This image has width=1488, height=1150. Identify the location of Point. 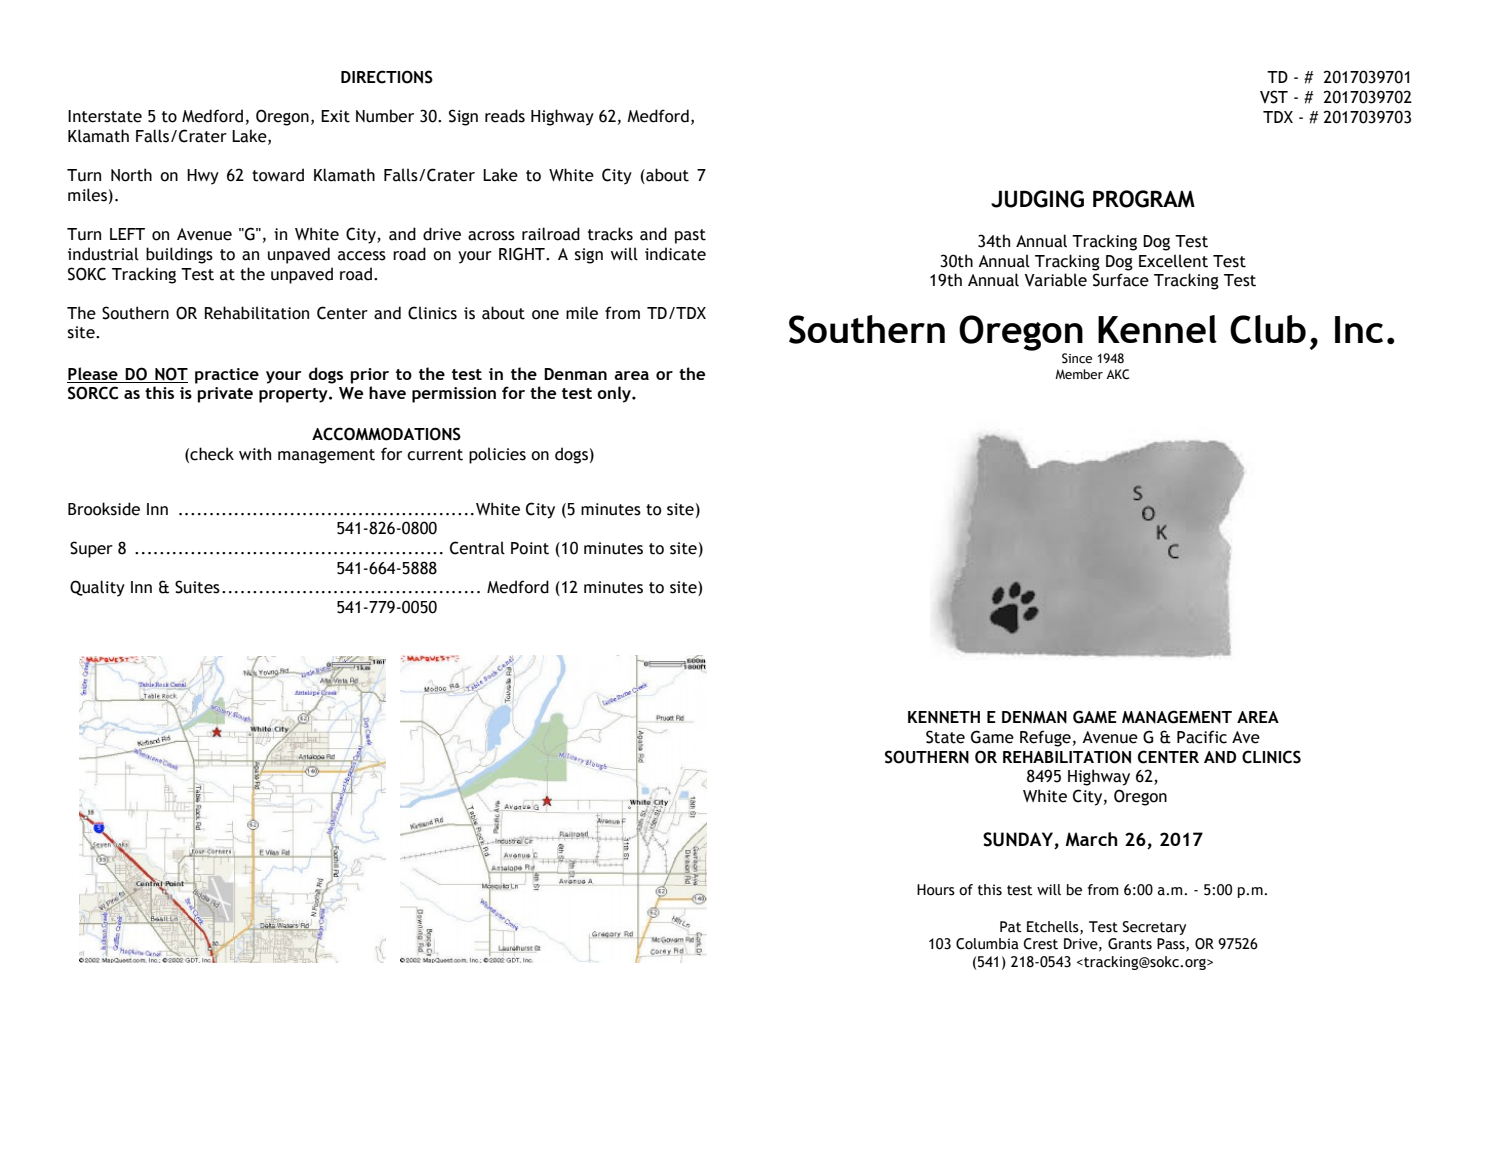
(530, 548).
